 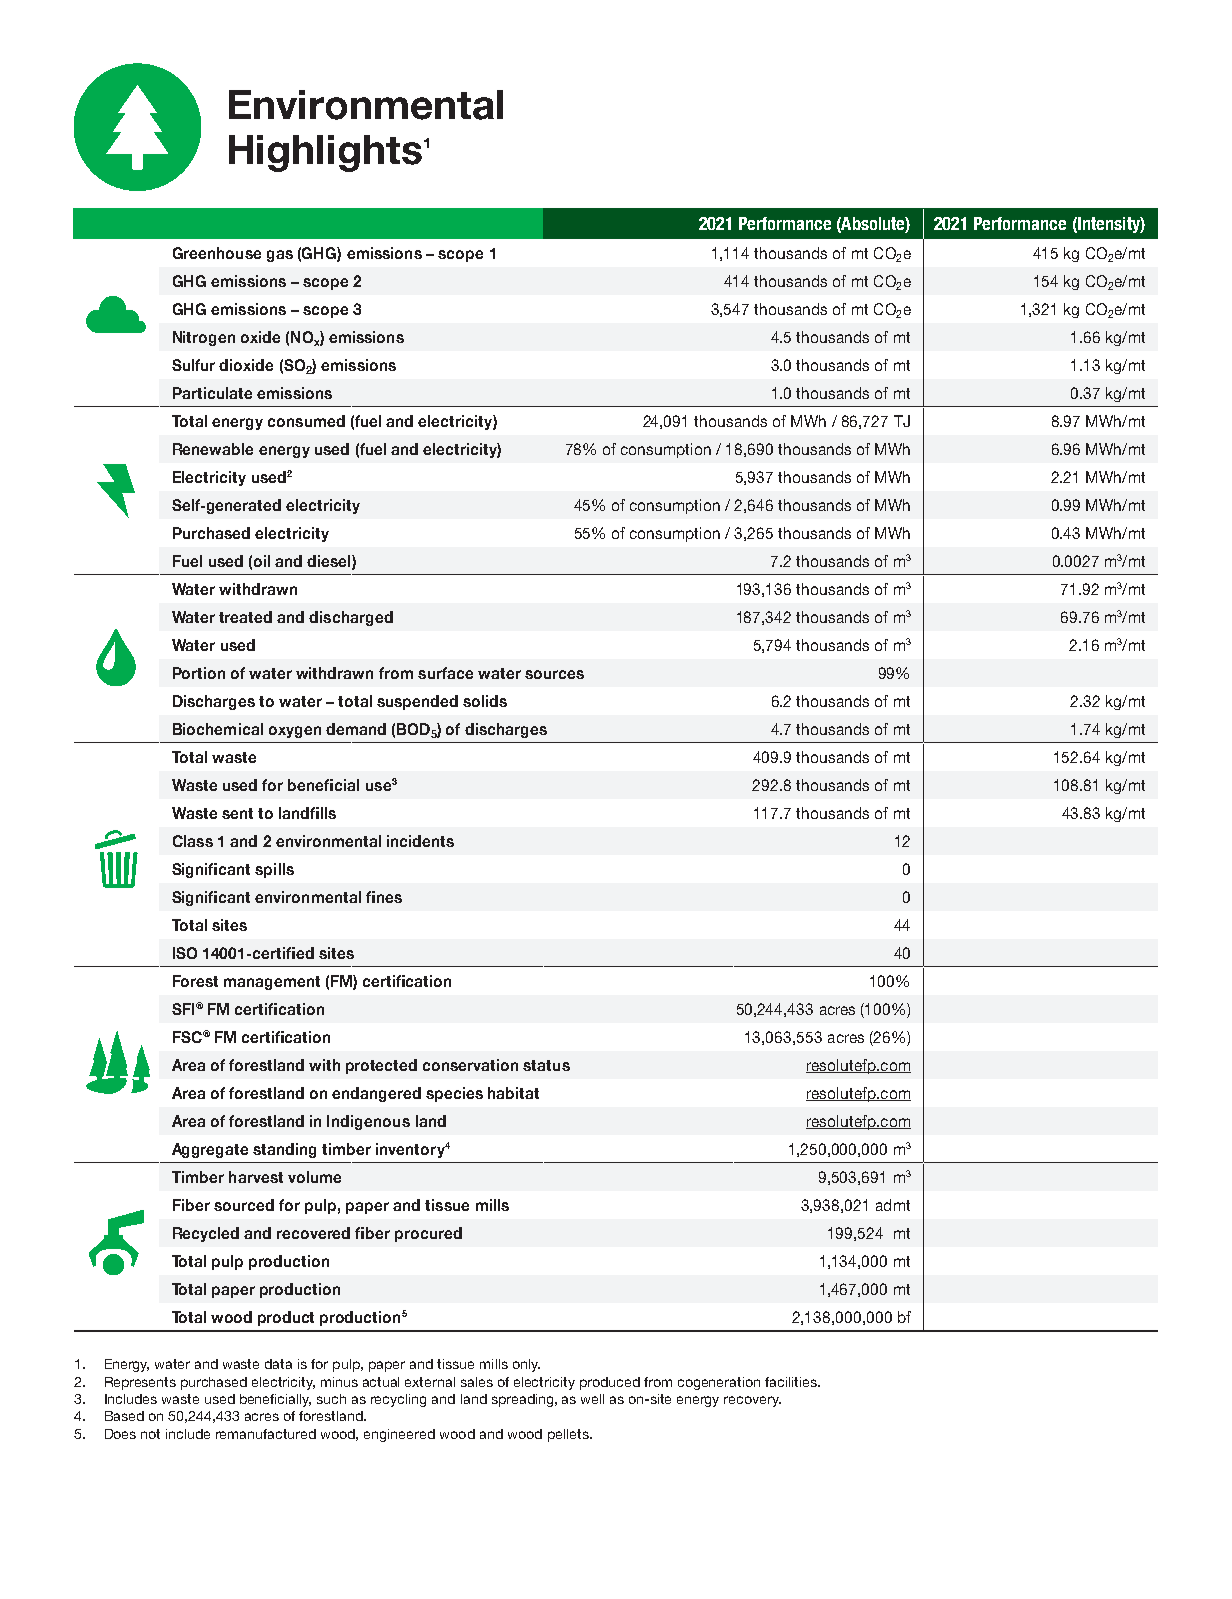 What do you see at coordinates (204, 338) in the screenshot?
I see `Nitrogen` at bounding box center [204, 338].
